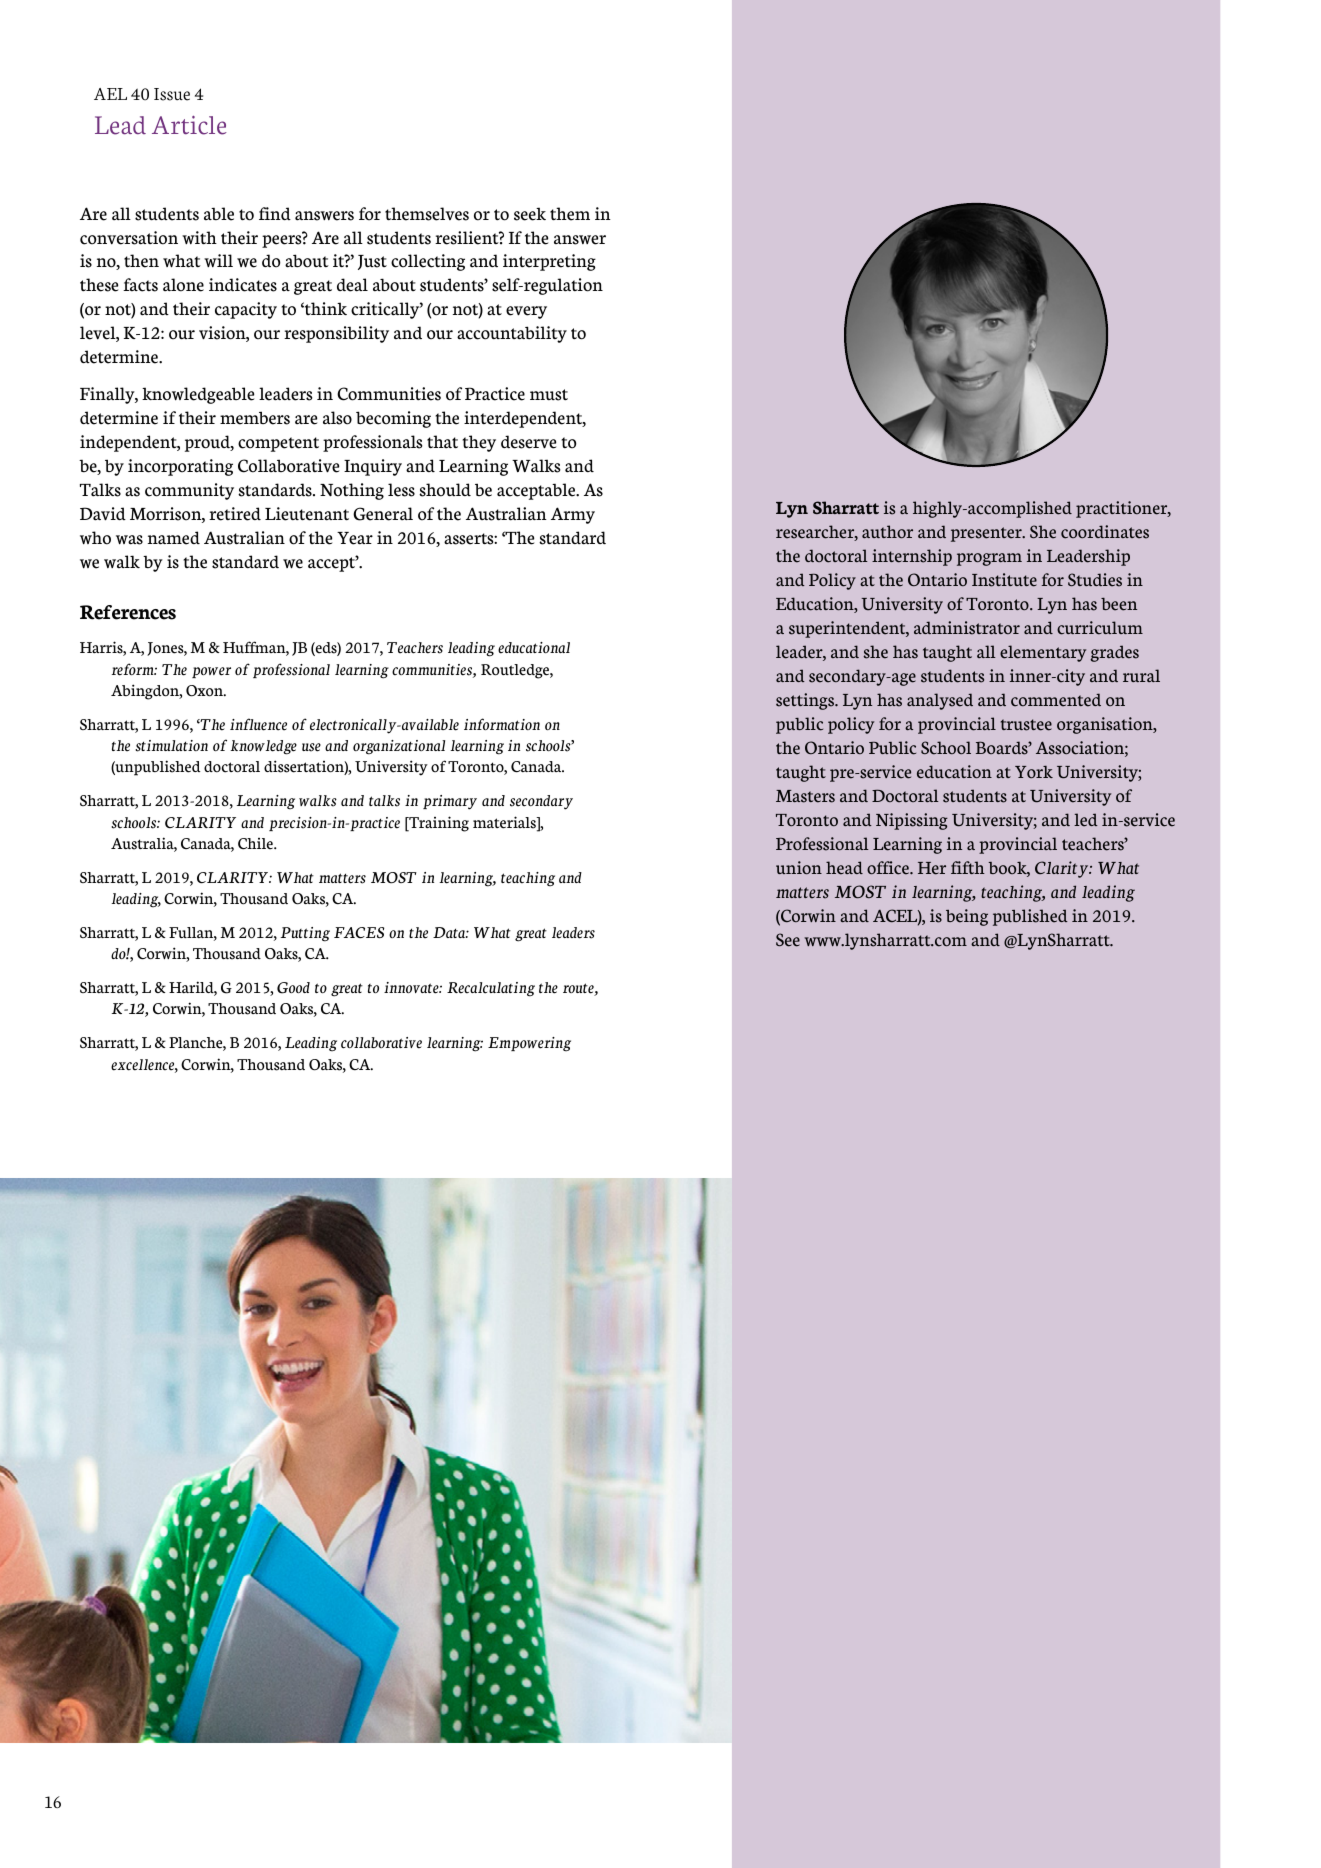 This screenshot has width=1321, height=1868. What do you see at coordinates (189, 125) in the screenshot?
I see `Article` at bounding box center [189, 125].
